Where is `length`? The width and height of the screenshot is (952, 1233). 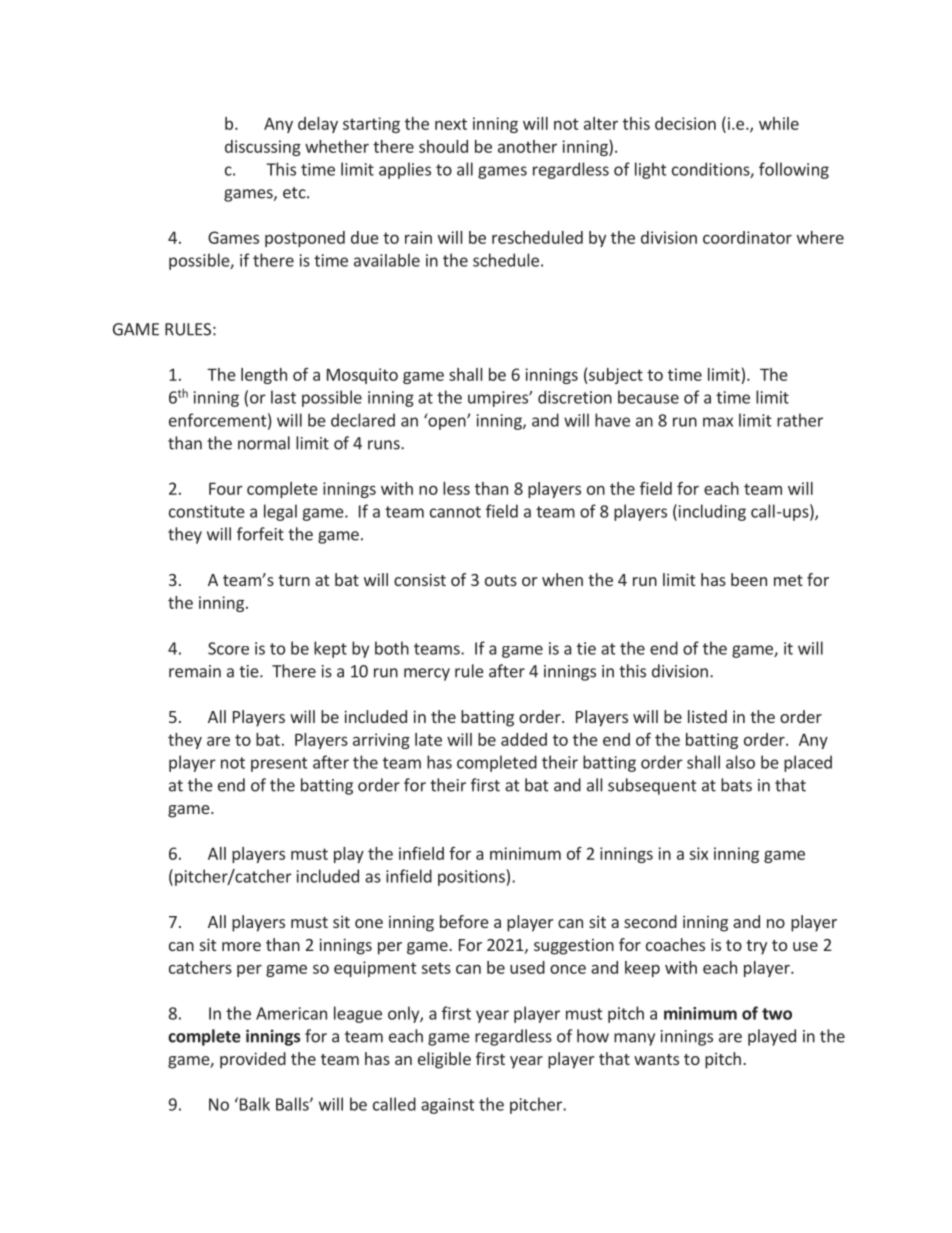
length is located at coordinates (264, 376).
